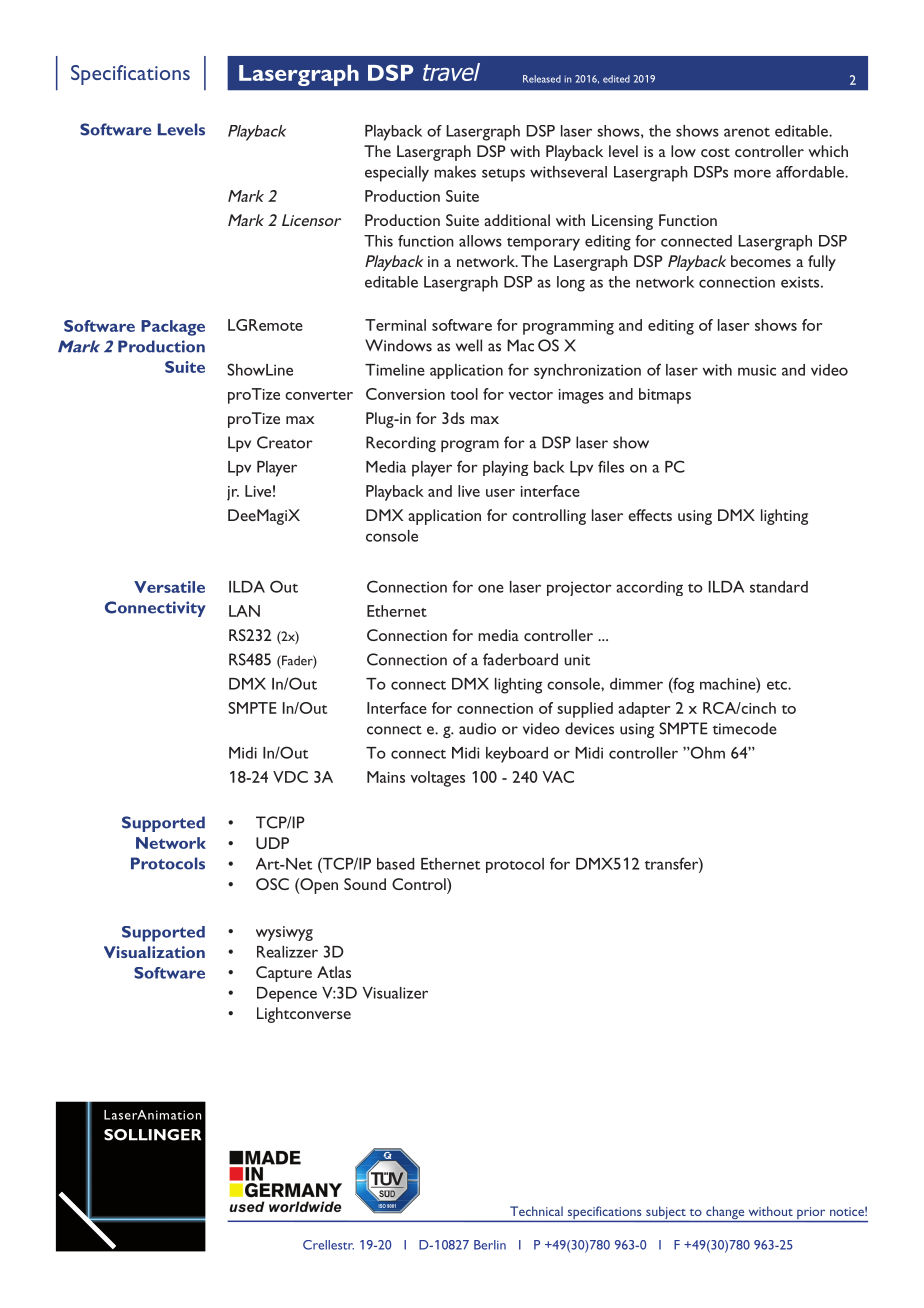  I want to click on cost, so click(715, 152).
